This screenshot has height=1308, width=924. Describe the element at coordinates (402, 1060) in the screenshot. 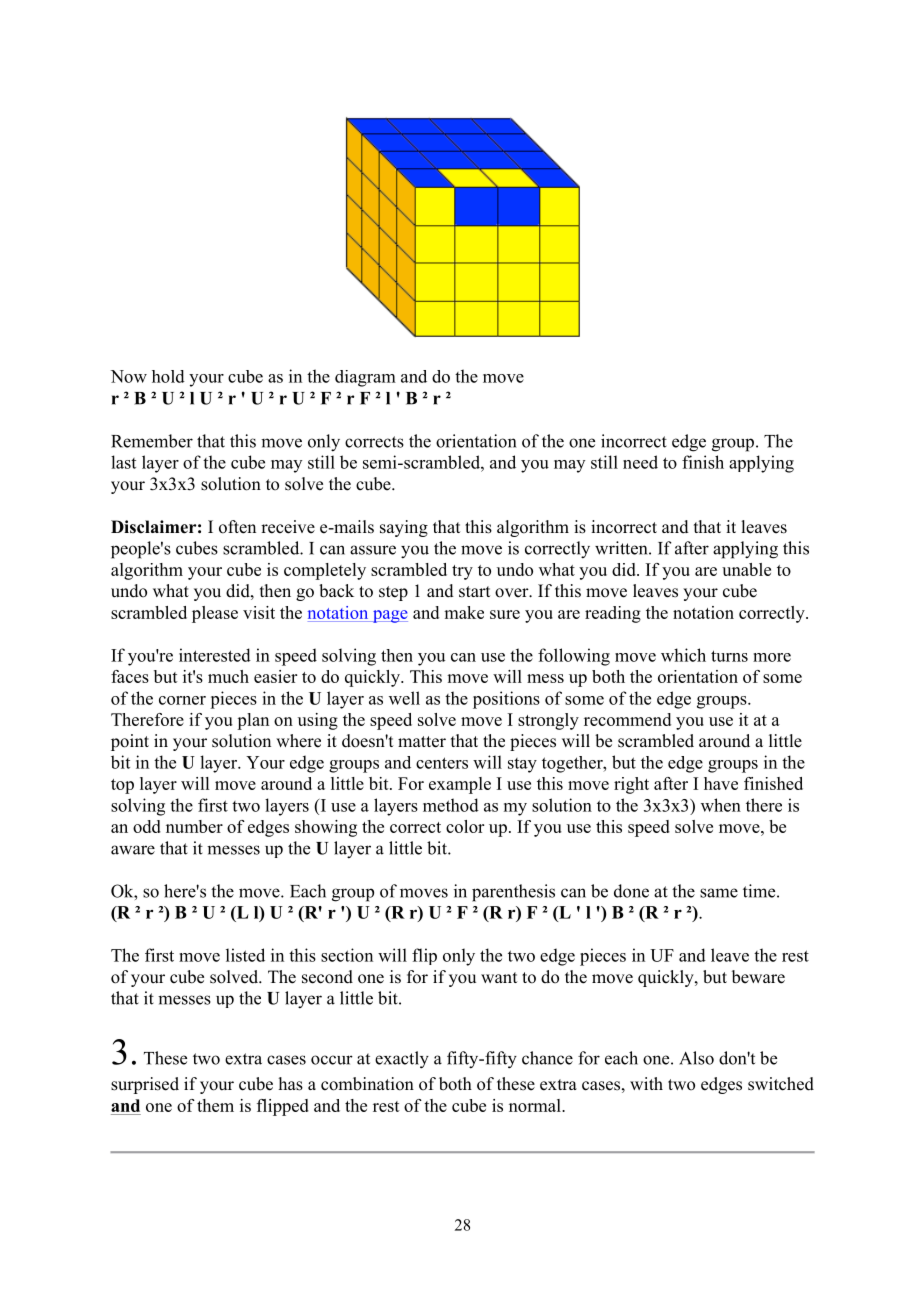

I see `exactly` at that location.
